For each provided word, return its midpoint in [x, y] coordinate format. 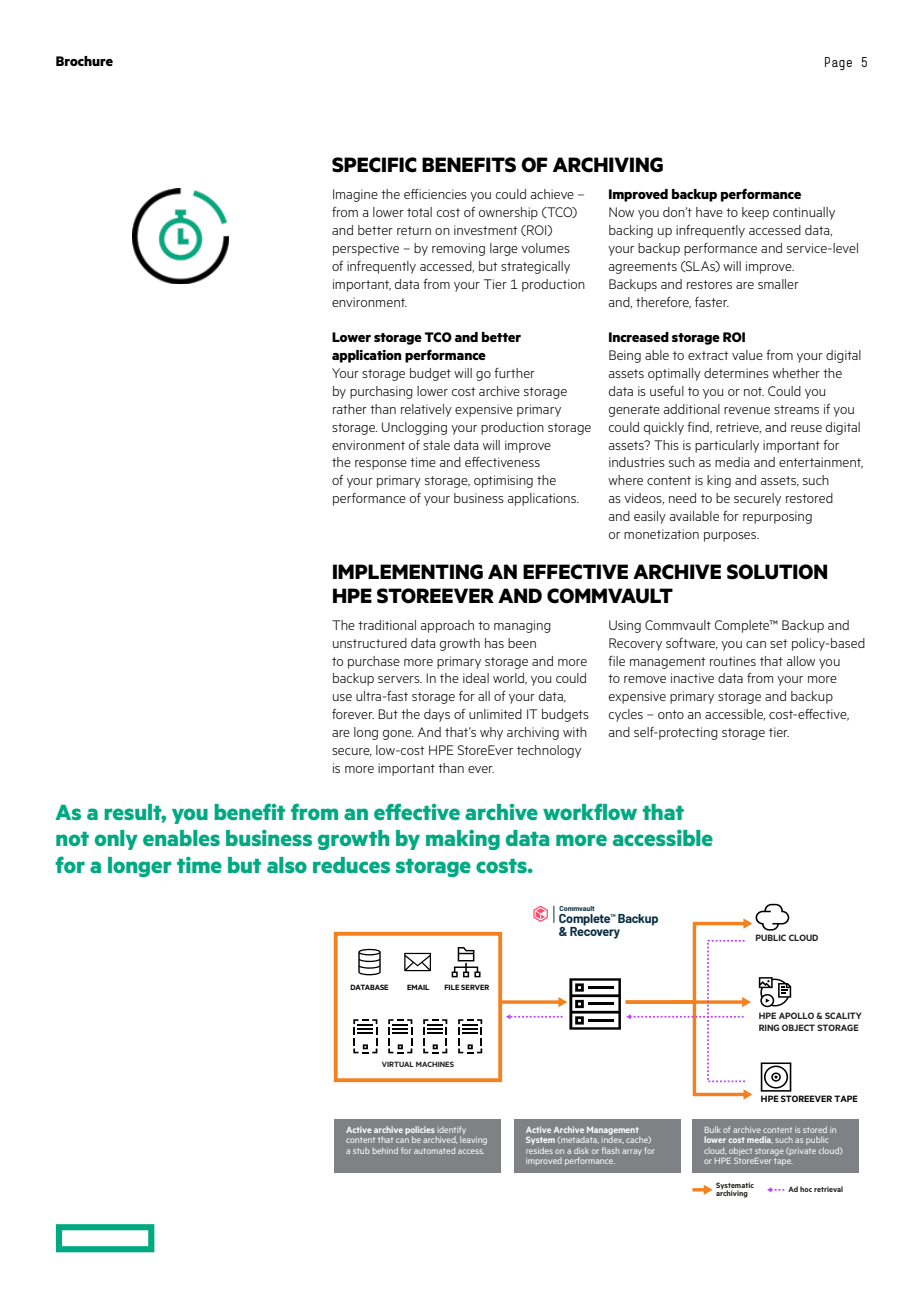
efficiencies [435, 194]
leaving [473, 1139]
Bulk [713, 1129]
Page [838, 63]
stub [361, 1150]
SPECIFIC [374, 165]
